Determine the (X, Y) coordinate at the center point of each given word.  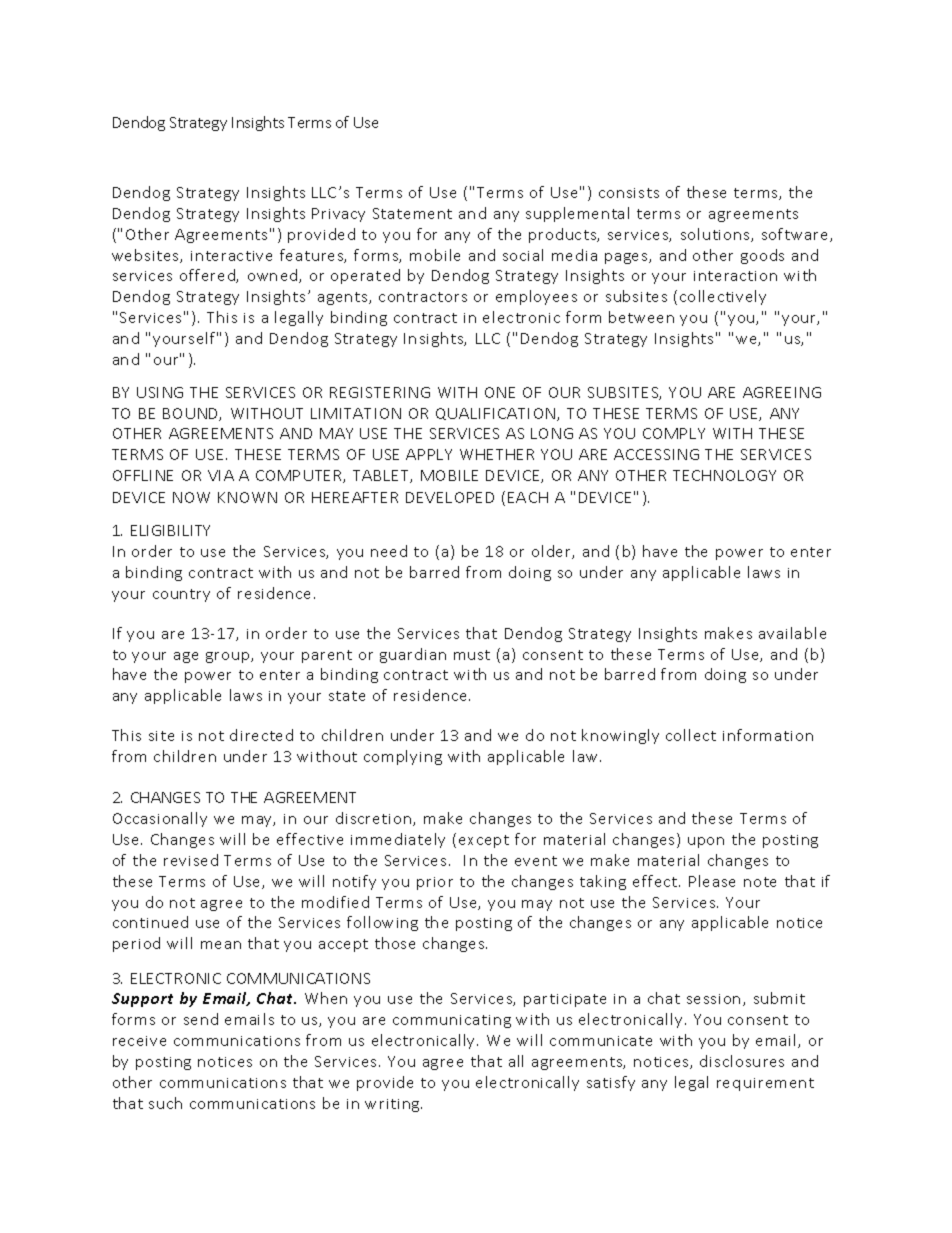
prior (435, 883)
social (523, 255)
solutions (716, 235)
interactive (231, 256)
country (181, 595)
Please (712, 881)
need (389, 551)
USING (160, 392)
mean (221, 945)
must (472, 655)
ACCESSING (656, 454)
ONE (500, 392)
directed (261, 735)
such (165, 1103)
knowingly (620, 736)
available (792, 633)
